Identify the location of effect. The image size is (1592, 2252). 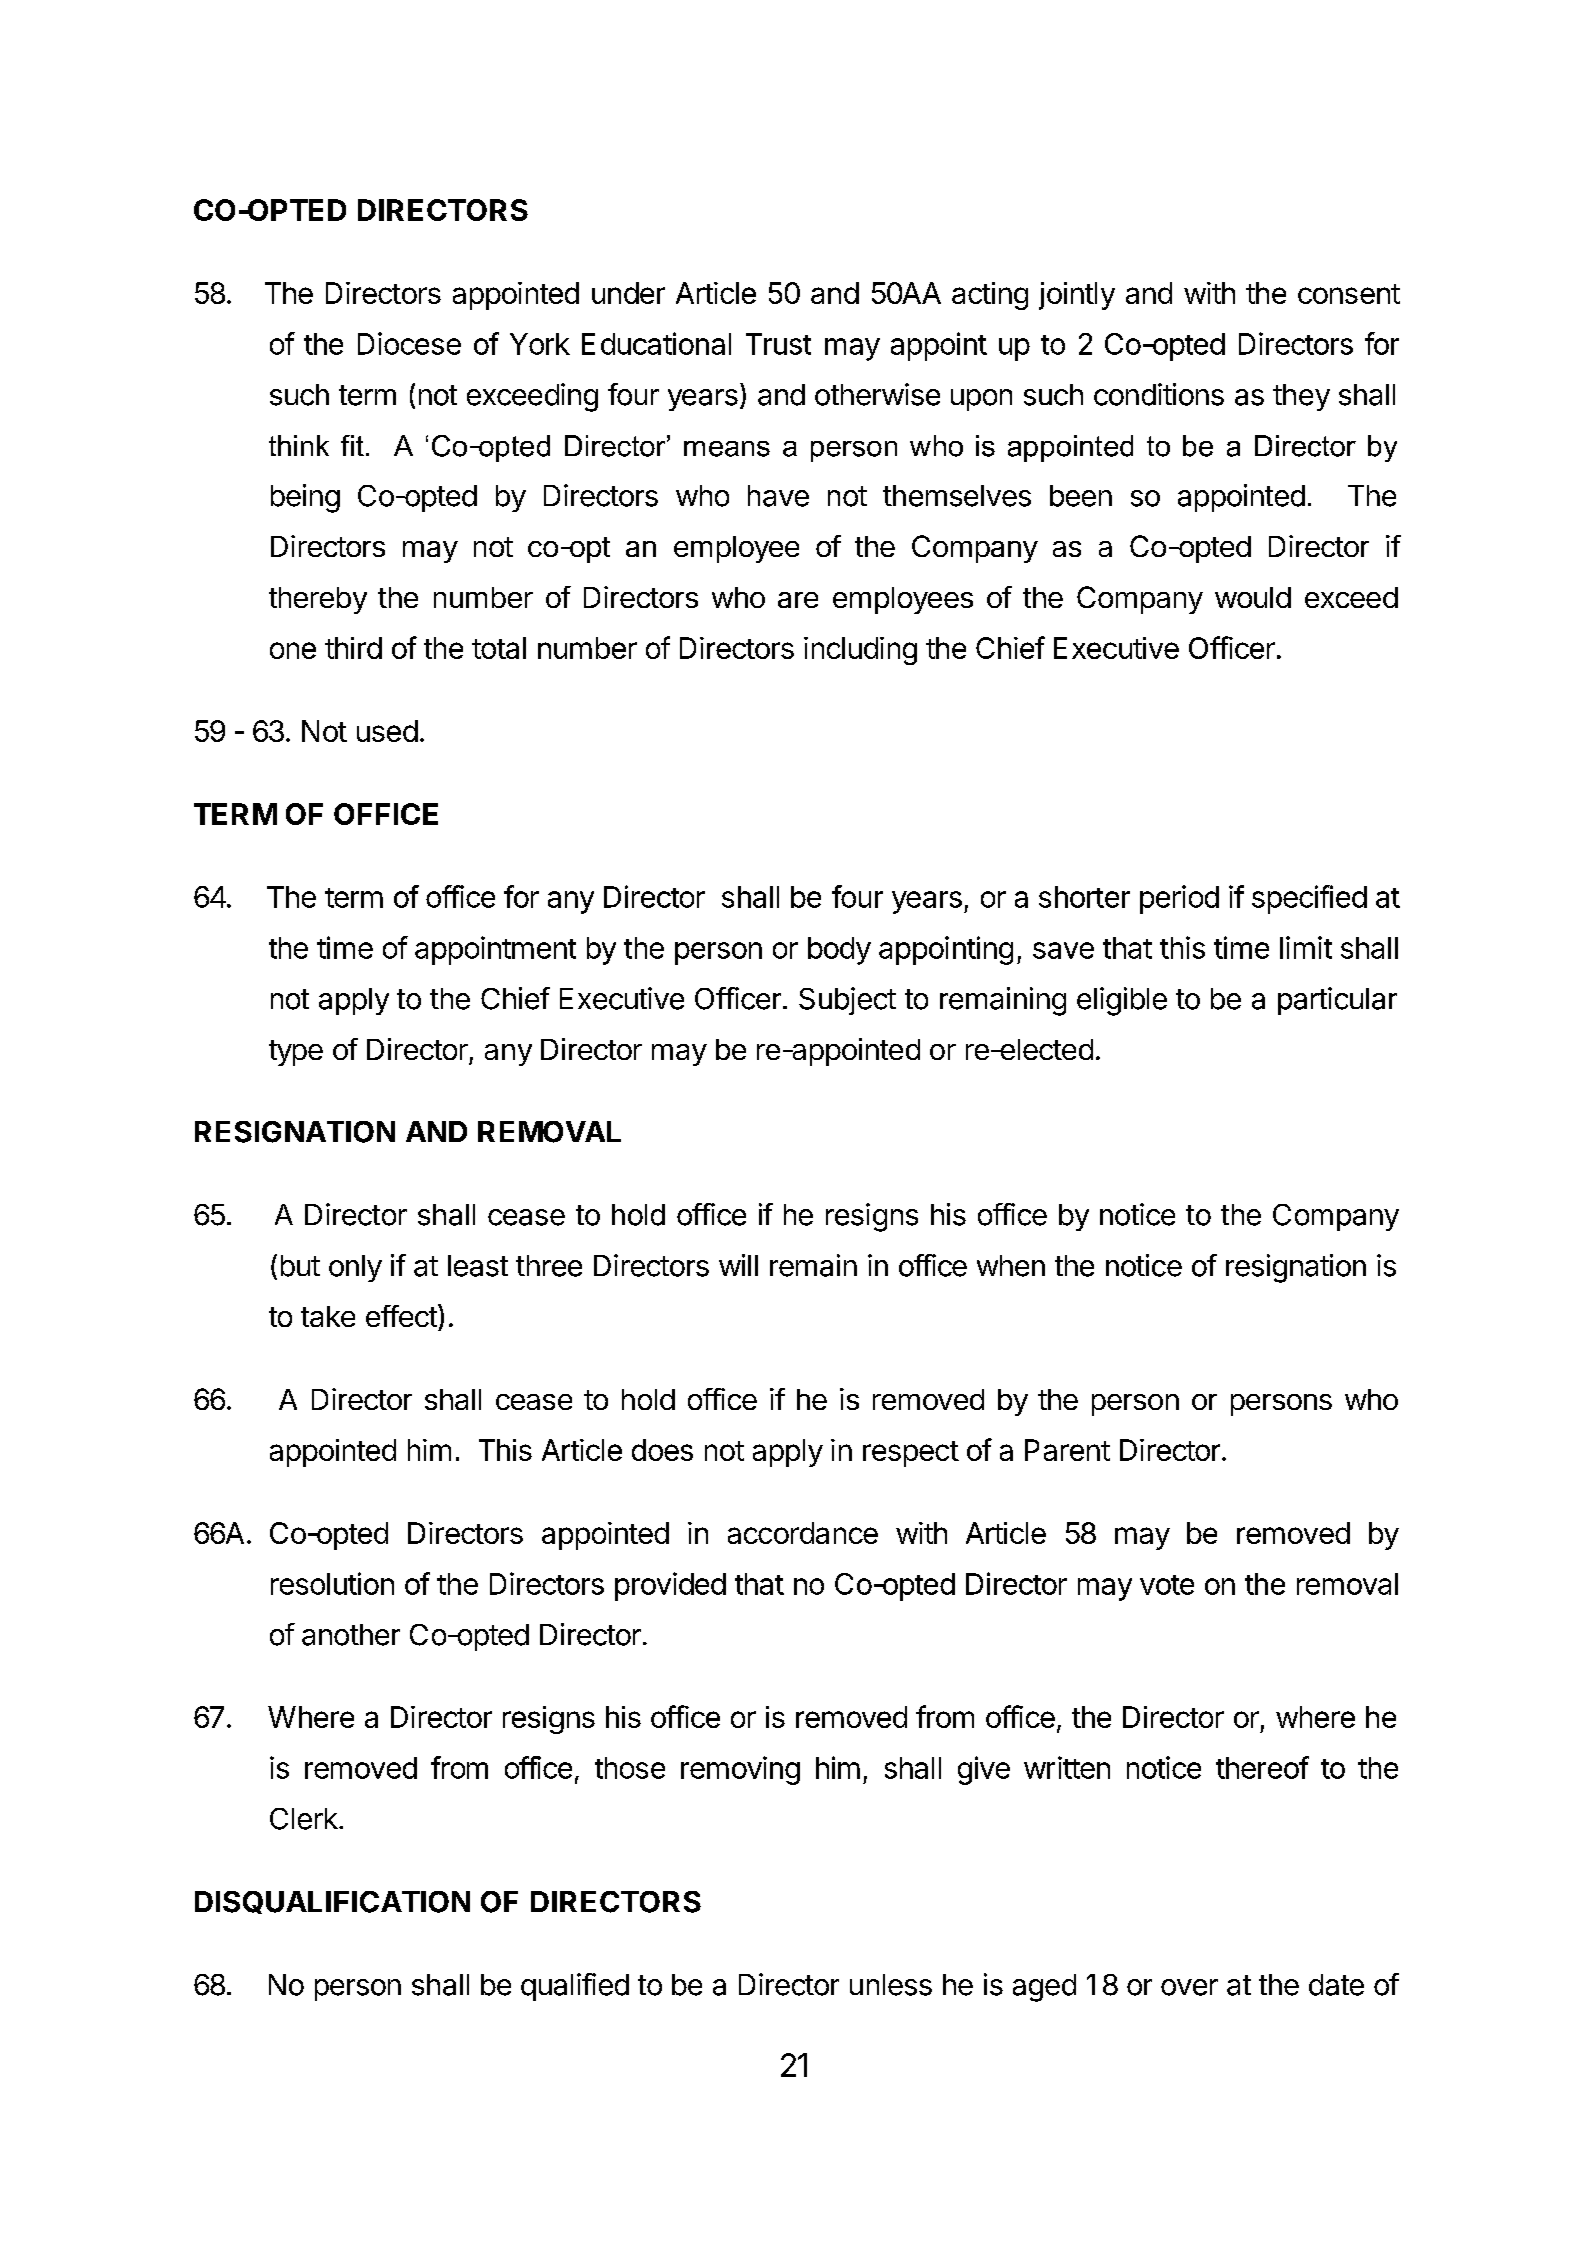
(402, 1315).
